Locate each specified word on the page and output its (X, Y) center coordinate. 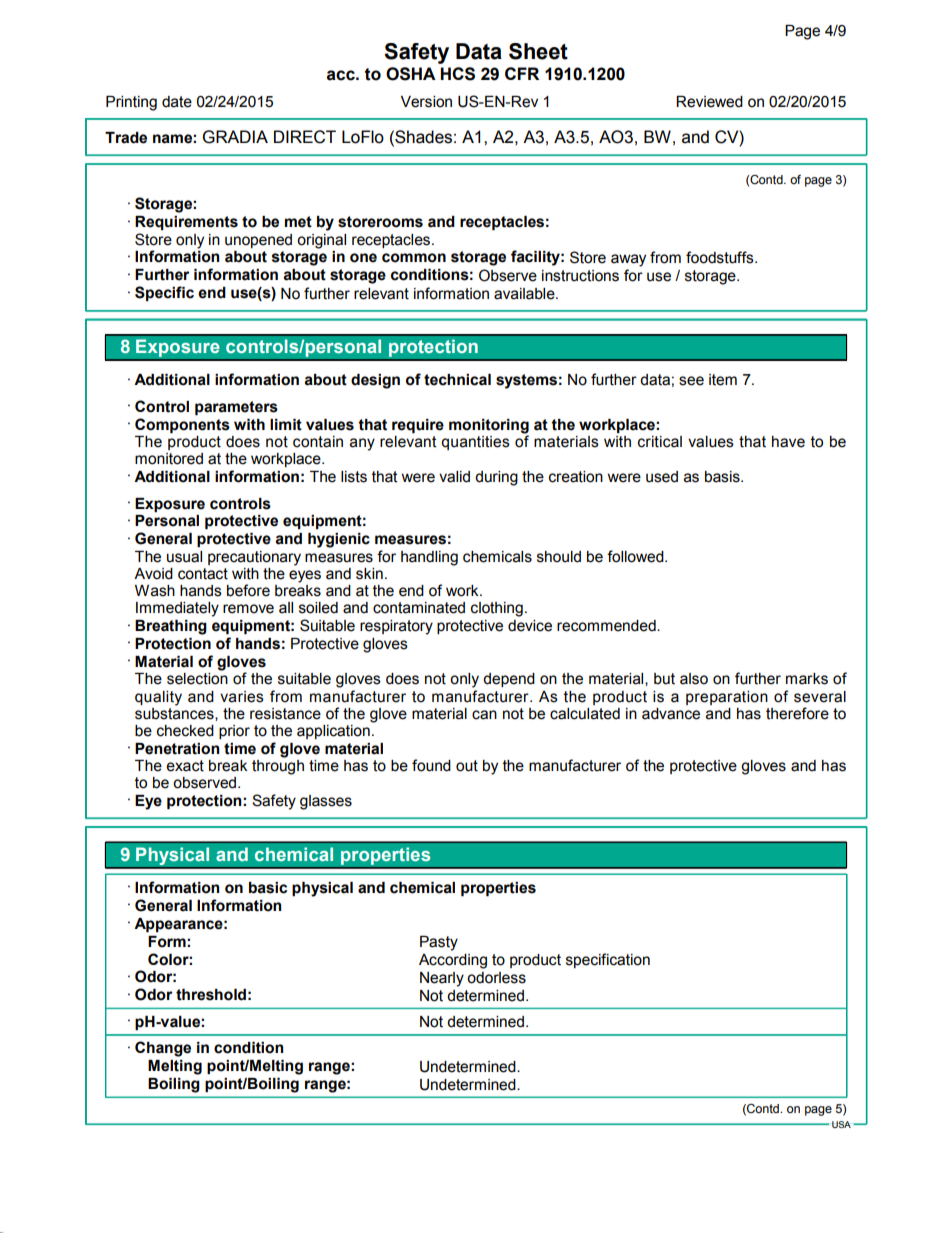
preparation (727, 698)
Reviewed (709, 102)
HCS (457, 74)
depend (509, 680)
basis (723, 477)
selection (197, 679)
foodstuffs (721, 257)
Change (163, 1049)
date (177, 102)
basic (268, 888)
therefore (797, 713)
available (525, 294)
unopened (258, 241)
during (496, 478)
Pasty (439, 943)
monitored (169, 459)
